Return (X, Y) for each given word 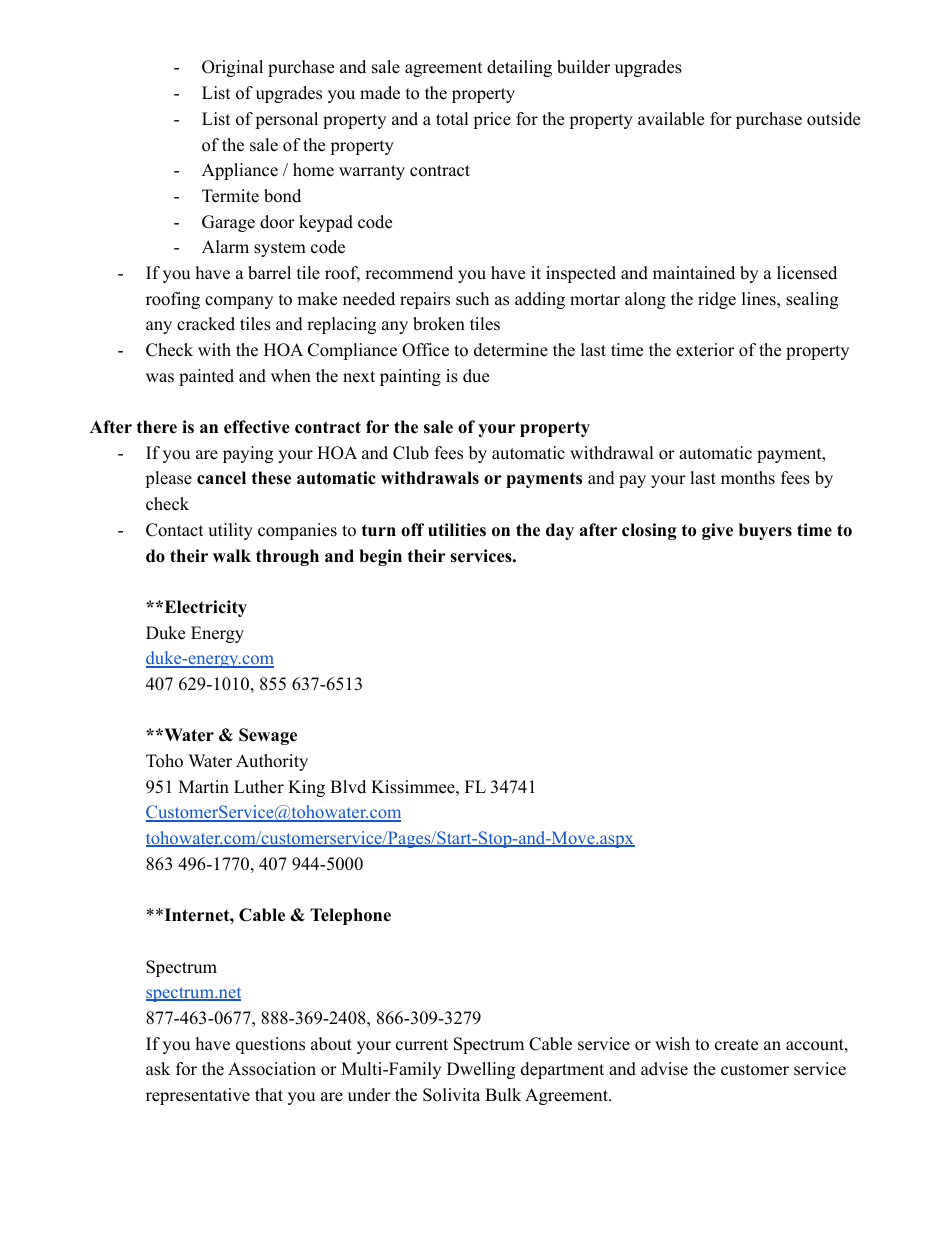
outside (833, 119)
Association (272, 1069)
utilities (457, 530)
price (492, 120)
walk (232, 555)
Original (232, 68)
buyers (765, 531)
